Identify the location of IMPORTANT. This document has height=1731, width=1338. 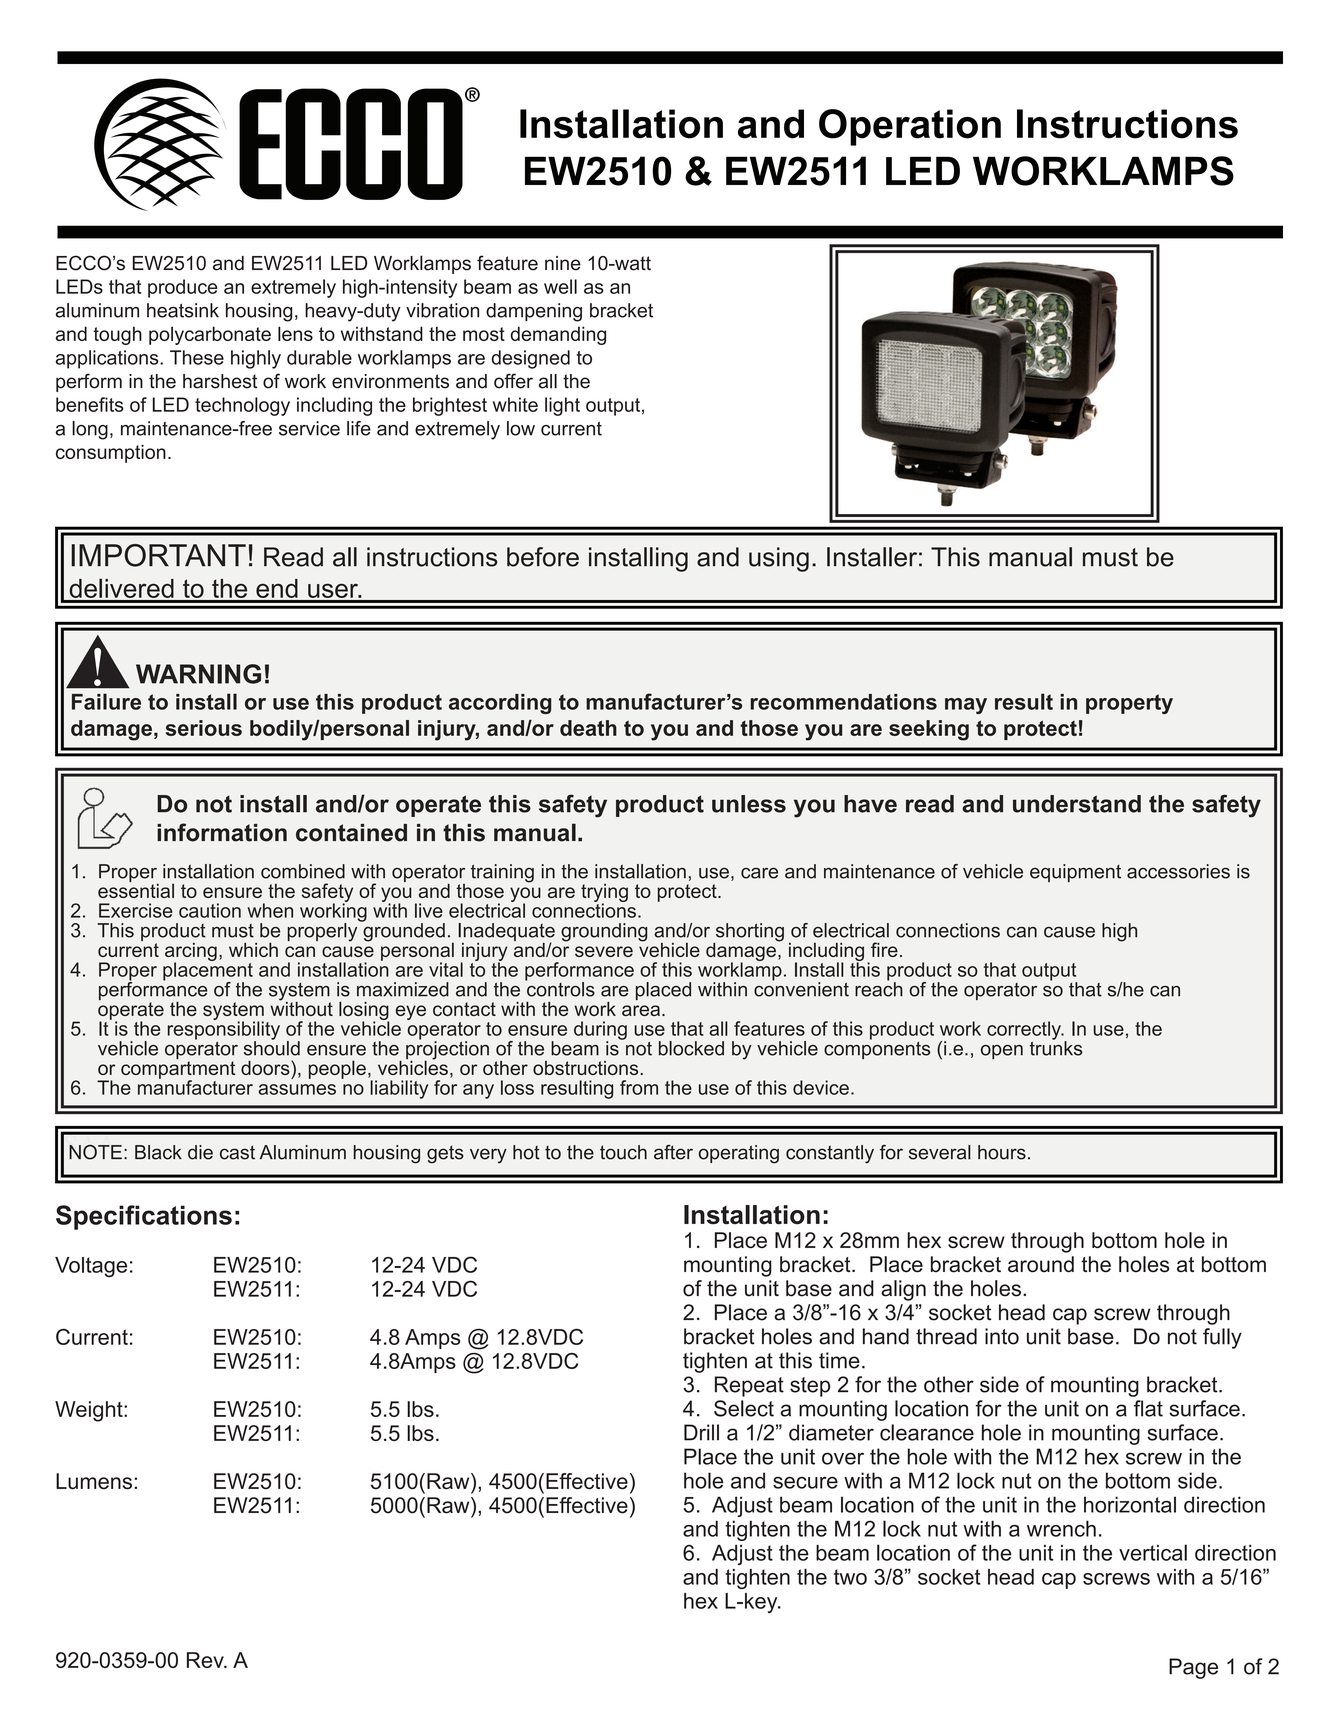
(158, 555).
